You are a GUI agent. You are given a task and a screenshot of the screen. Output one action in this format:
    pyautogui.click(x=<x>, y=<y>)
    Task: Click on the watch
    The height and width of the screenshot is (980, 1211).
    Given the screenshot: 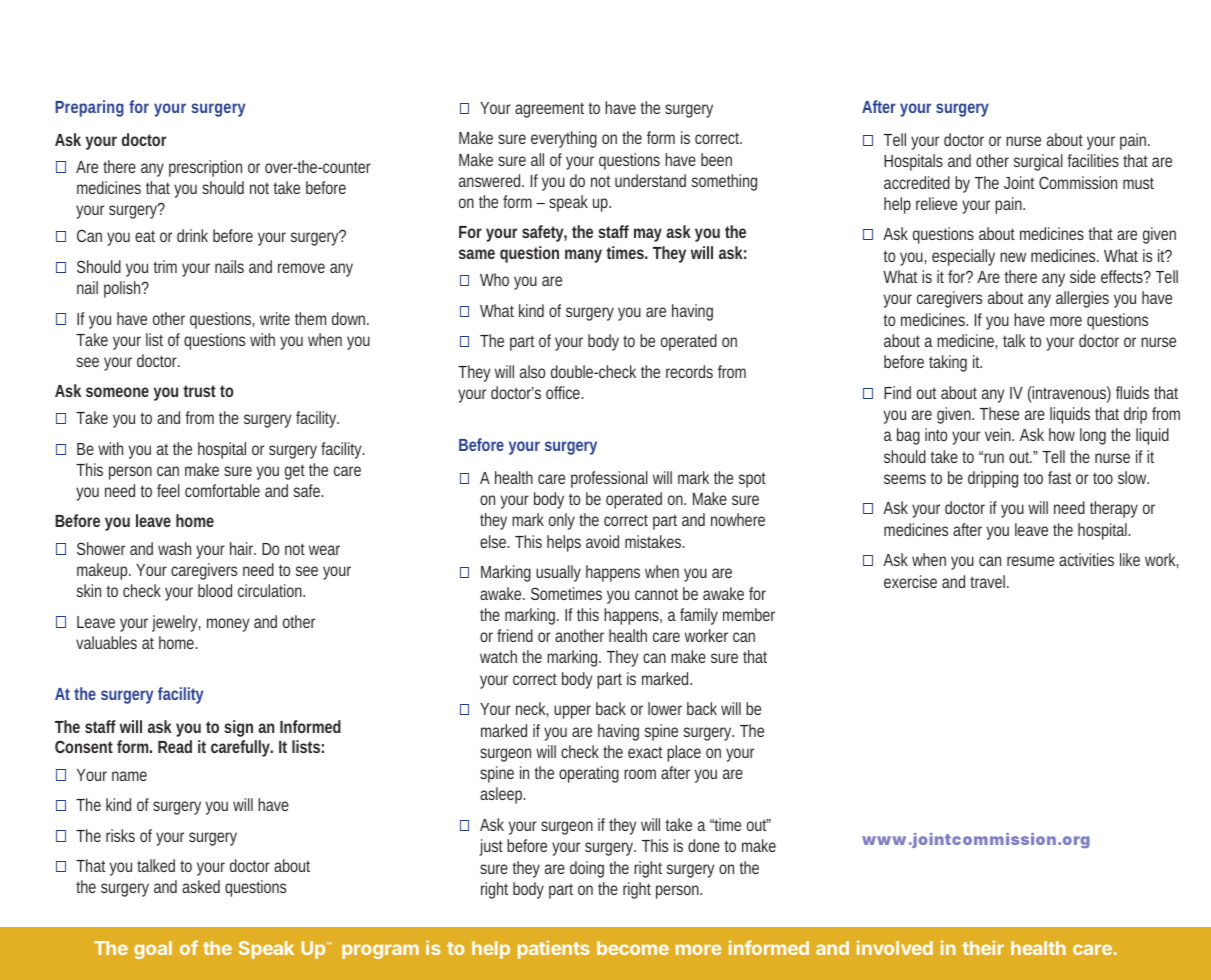 What is the action you would take?
    pyautogui.click(x=498, y=656)
